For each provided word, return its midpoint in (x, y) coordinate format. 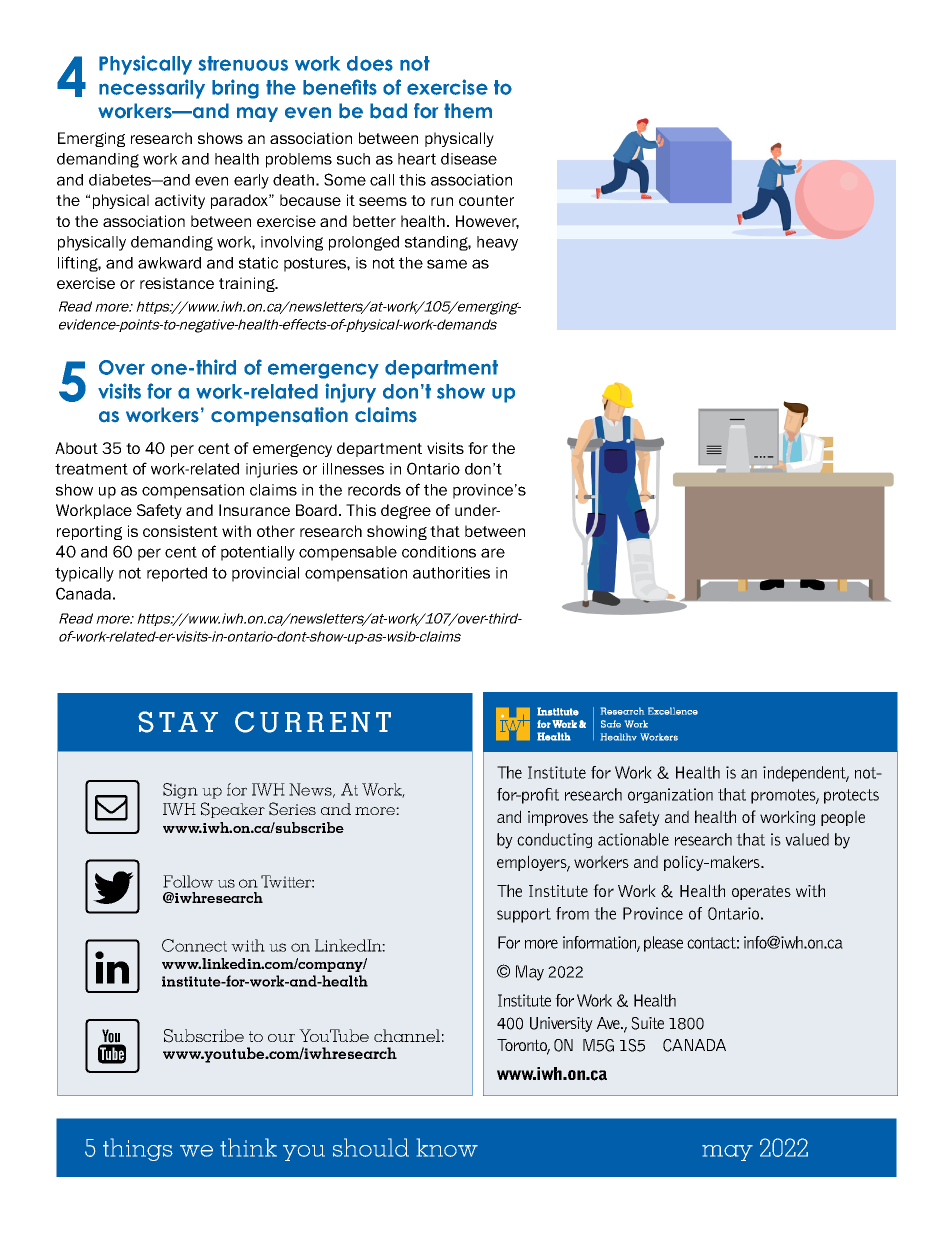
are (493, 553)
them (468, 111)
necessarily (152, 89)
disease (469, 159)
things (138, 1149)
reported (177, 574)
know (447, 1147)
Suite (647, 1023)
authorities (451, 573)
